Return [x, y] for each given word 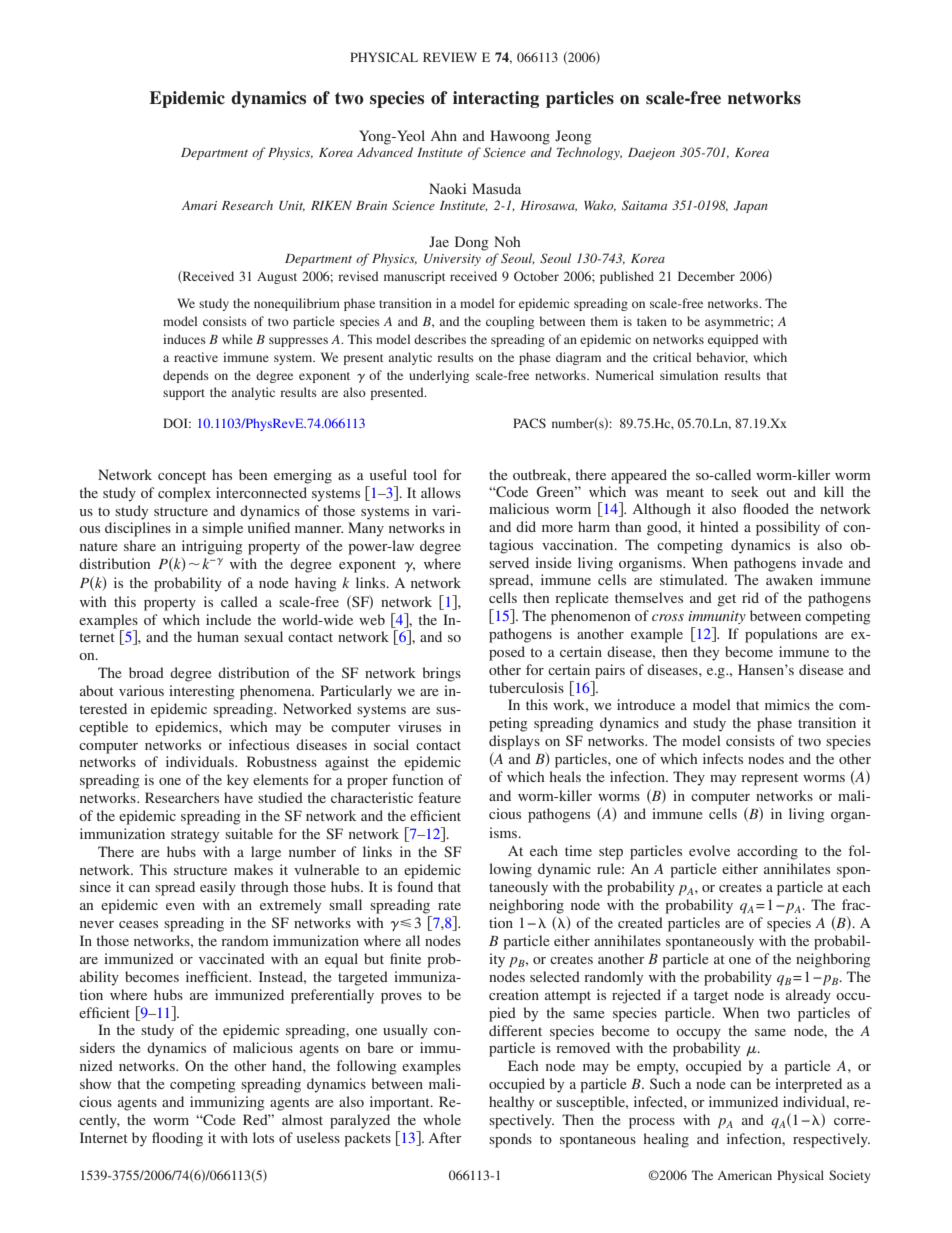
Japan [751, 207]
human [218, 636]
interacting [496, 99]
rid [750, 597]
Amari [199, 205]
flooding [177, 1139]
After [445, 1137]
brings [441, 674]
